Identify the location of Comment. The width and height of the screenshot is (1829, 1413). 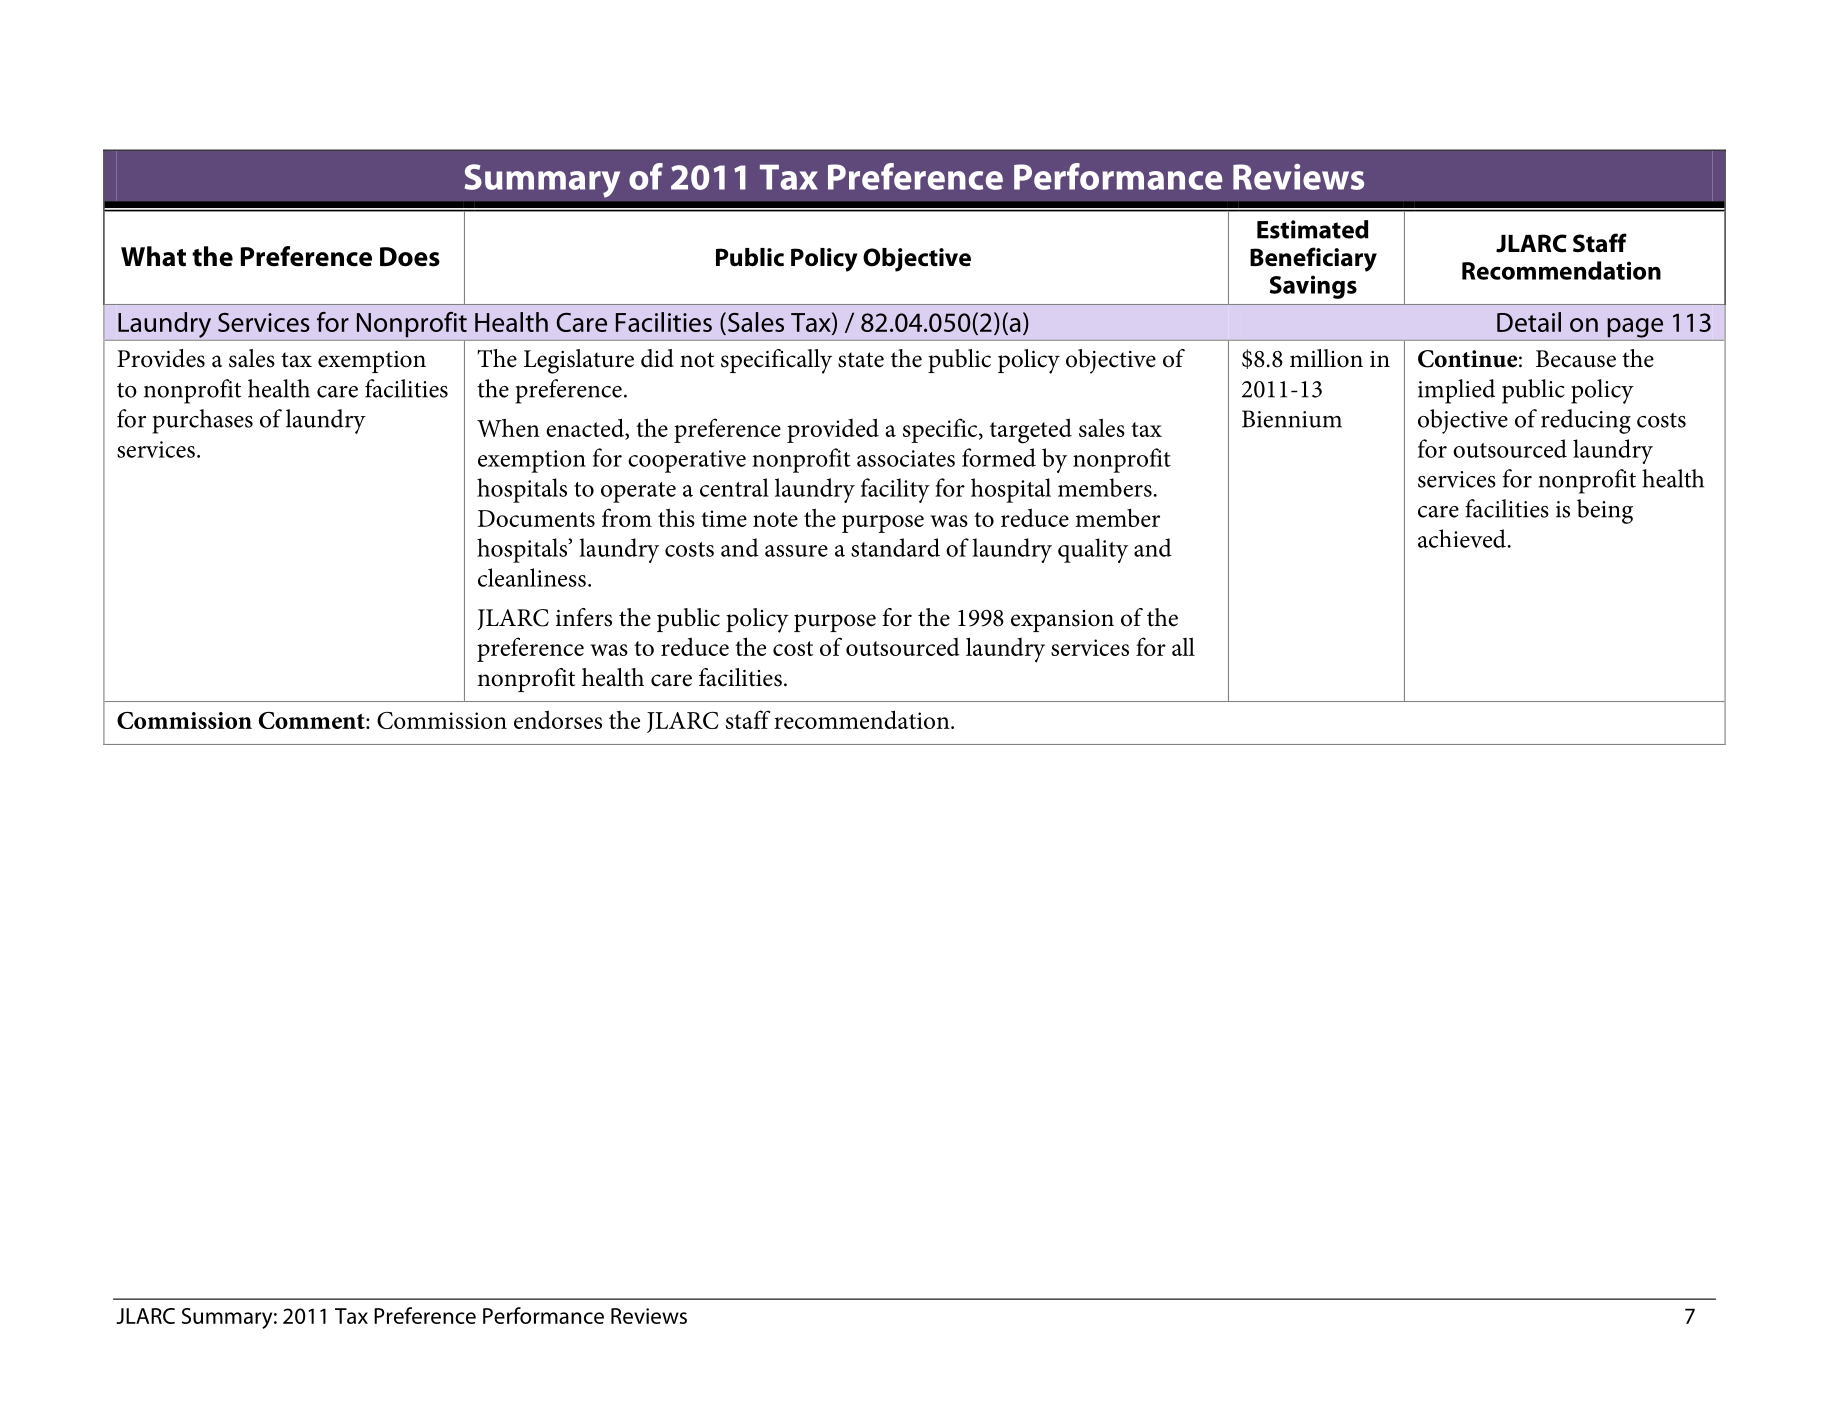
(313, 720).
